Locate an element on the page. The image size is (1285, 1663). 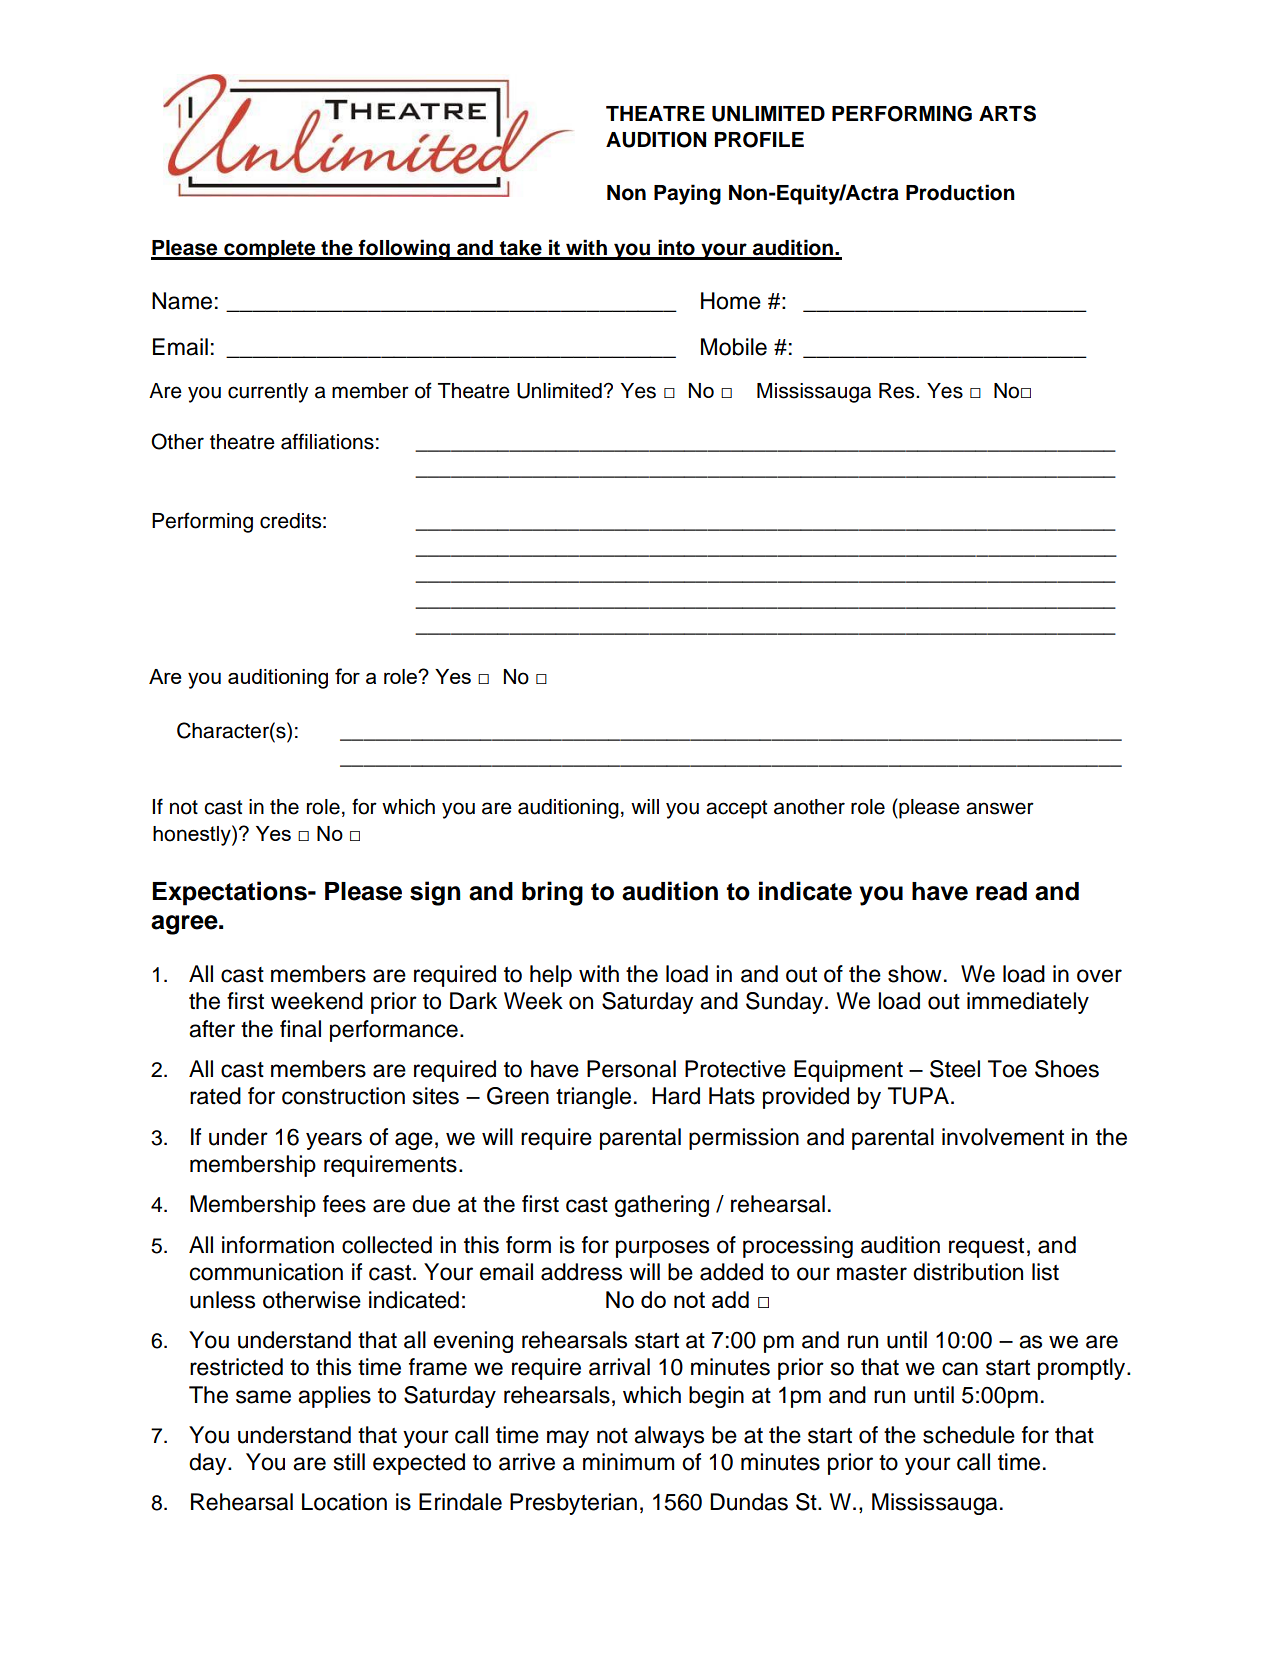
Paying is located at coordinates (687, 194).
